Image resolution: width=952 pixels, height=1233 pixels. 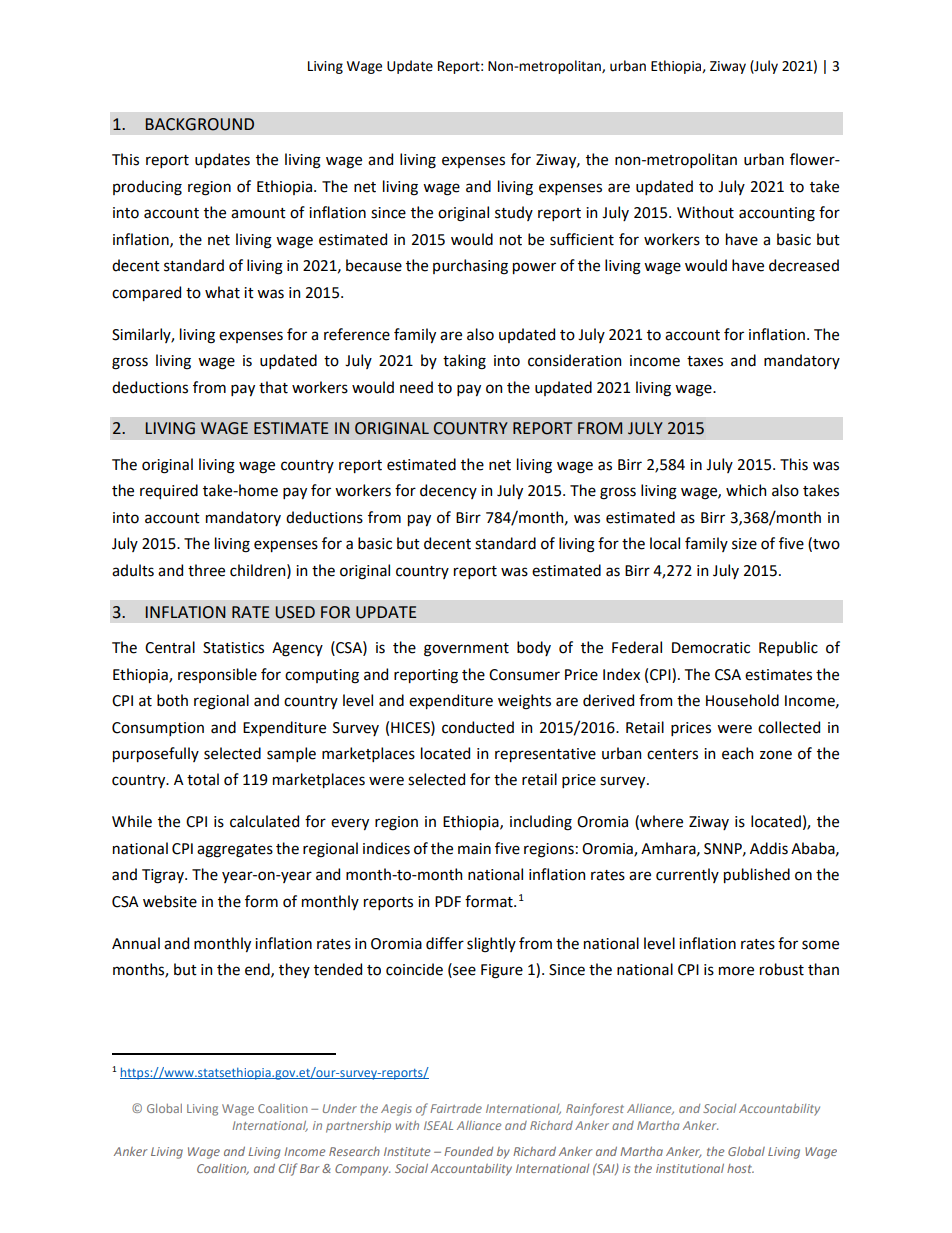 I want to click on PDF, so click(x=448, y=901).
